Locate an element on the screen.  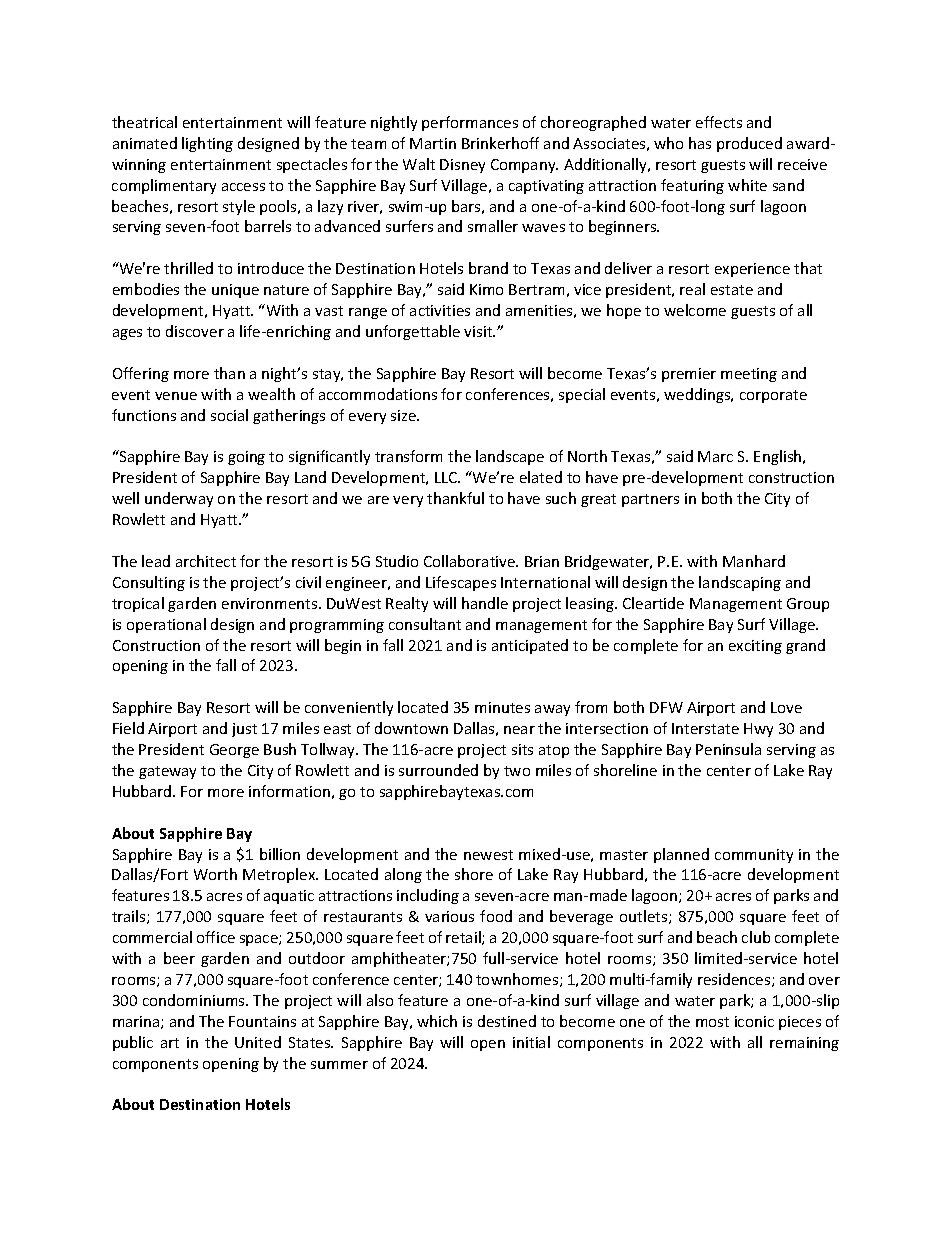
United is located at coordinates (258, 1042).
